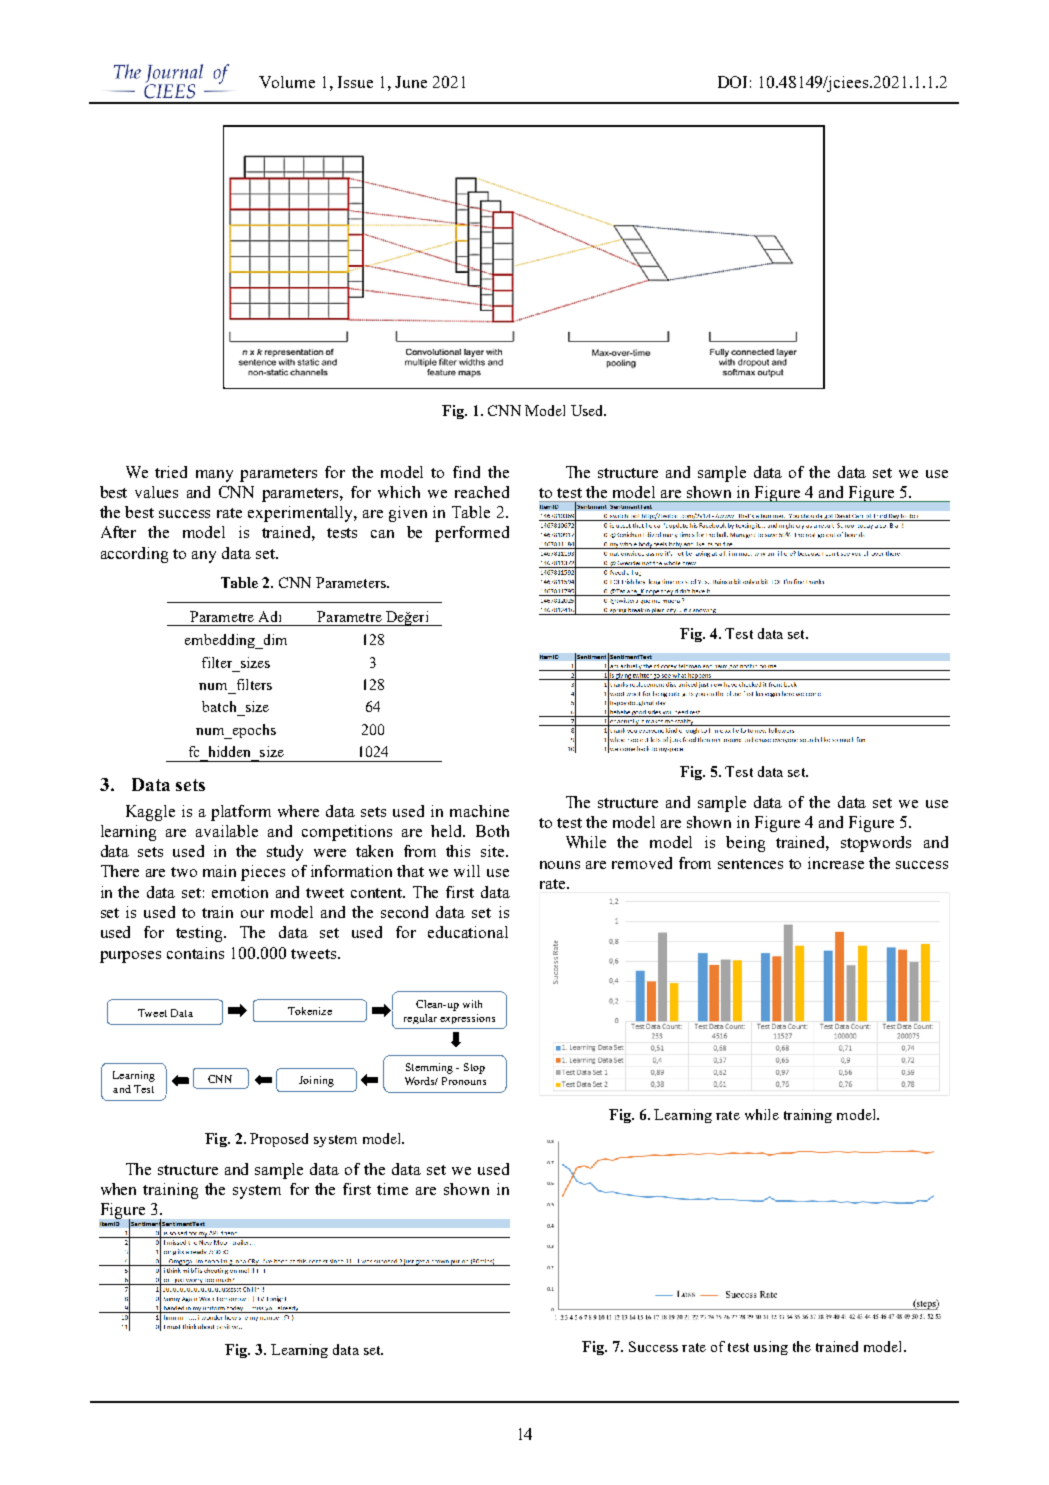 Image resolution: width=1049 pixels, height=1485 pixels. Describe the element at coordinates (279, 1140) in the document. I see `Proposed` at that location.
